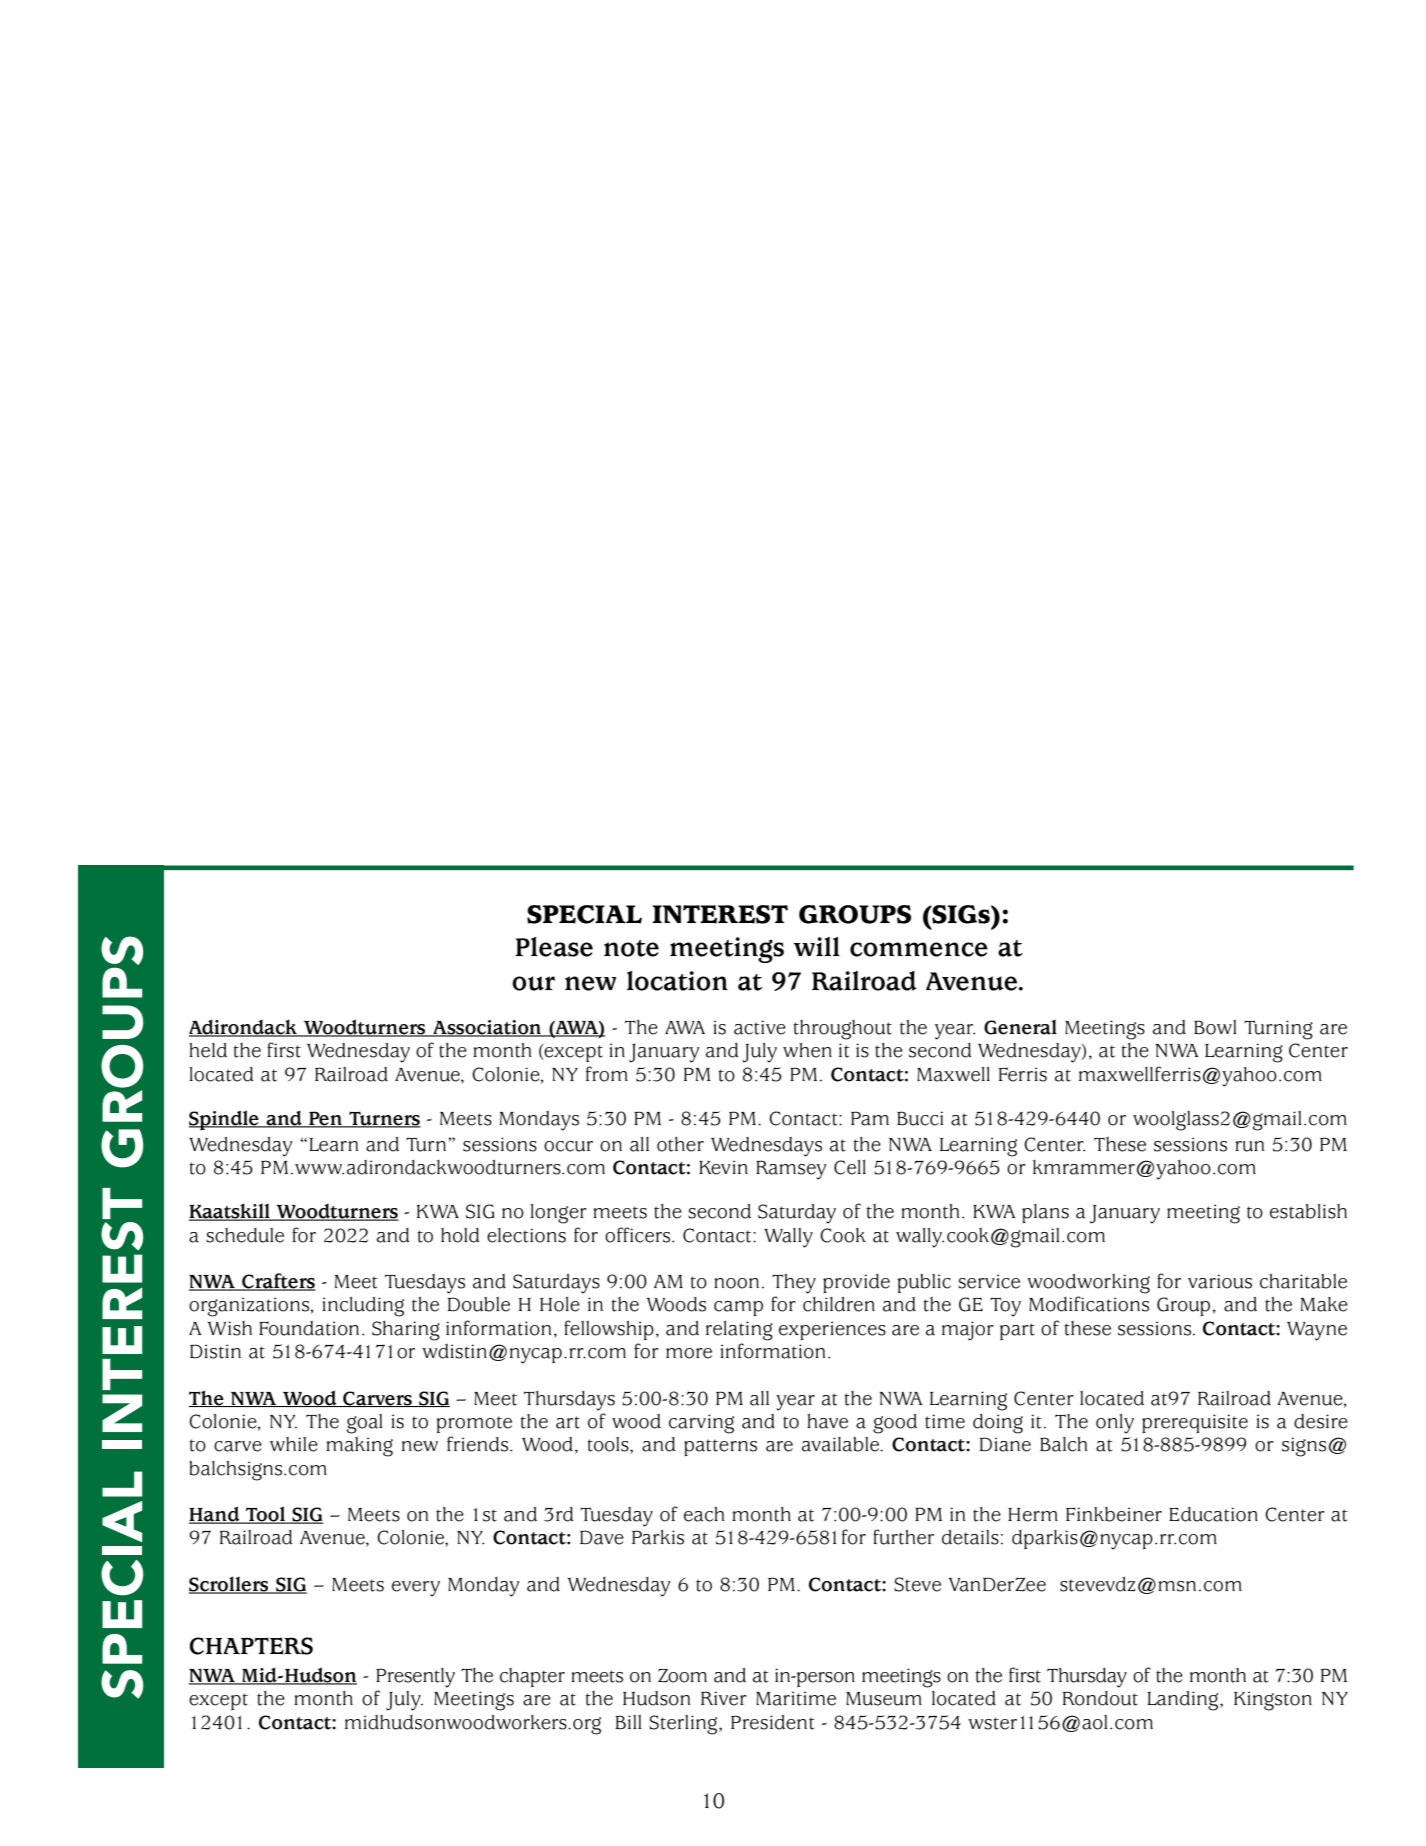 The height and width of the screenshot is (1846, 1426). What do you see at coordinates (309, 1328) in the screenshot?
I see `Foundation` at bounding box center [309, 1328].
